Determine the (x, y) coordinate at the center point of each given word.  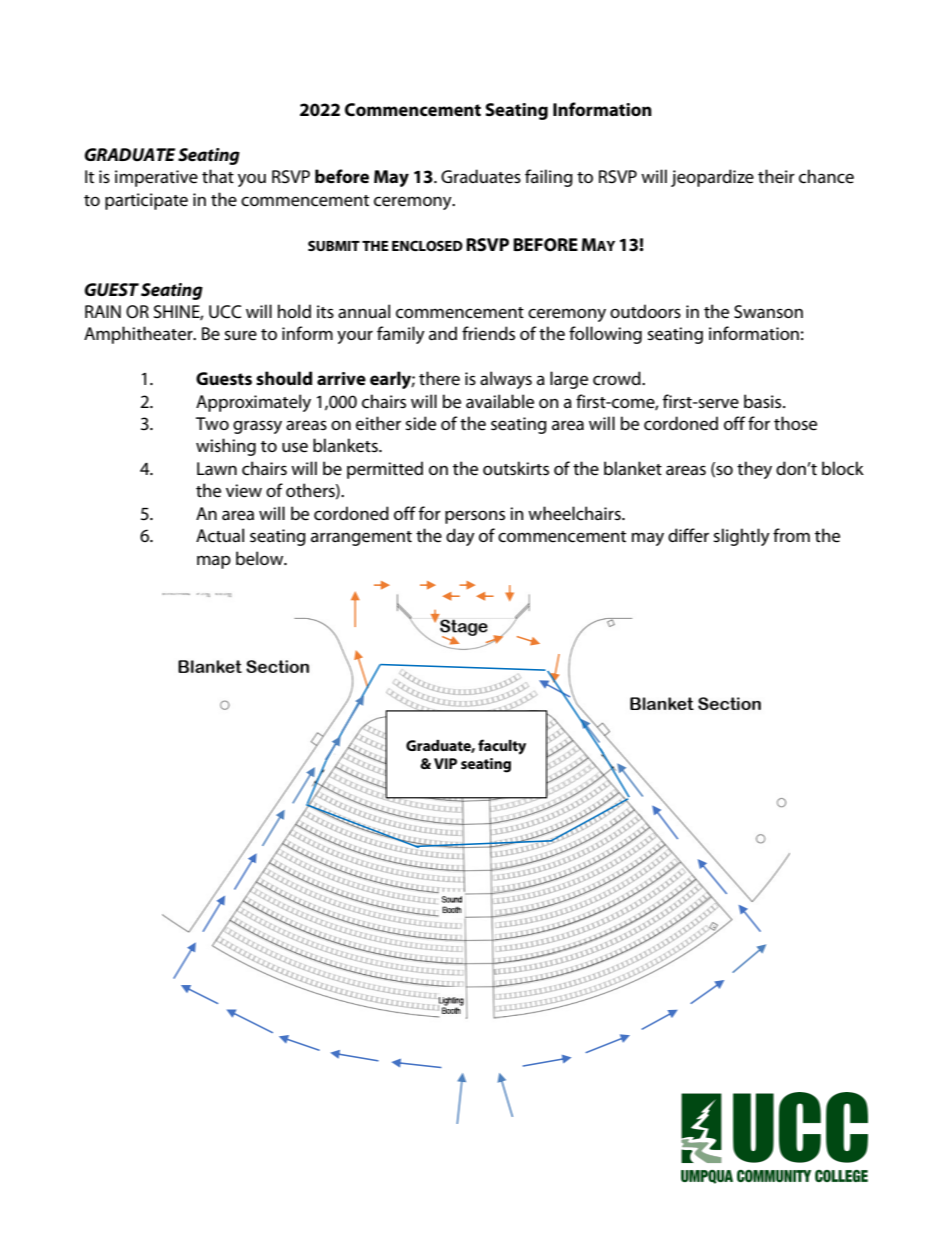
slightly (741, 537)
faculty (502, 747)
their (776, 176)
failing (549, 178)
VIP (445, 763)
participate (146, 201)
